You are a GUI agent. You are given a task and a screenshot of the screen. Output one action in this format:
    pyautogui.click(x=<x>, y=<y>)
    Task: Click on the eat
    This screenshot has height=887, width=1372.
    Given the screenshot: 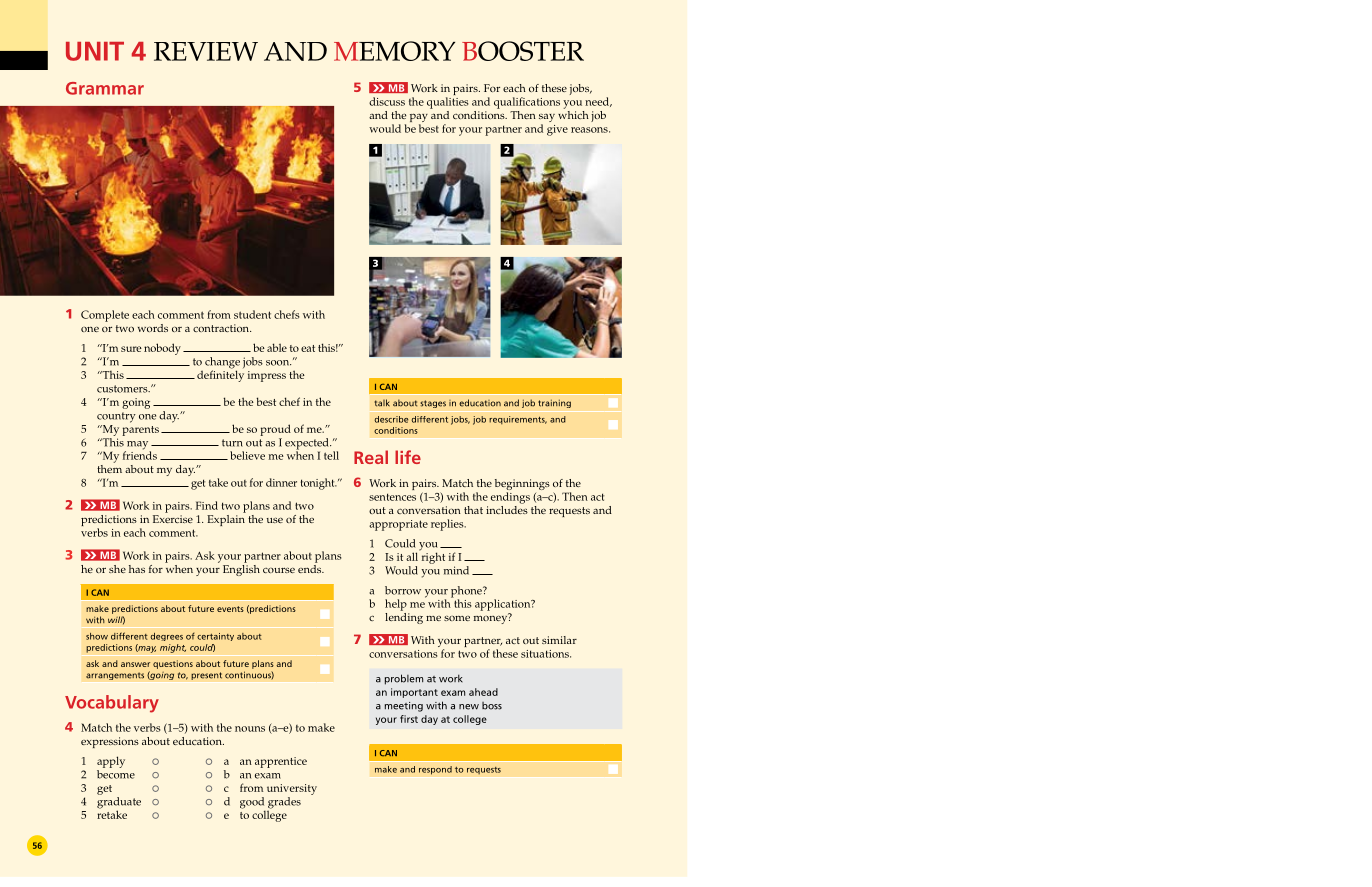 What is the action you would take?
    pyautogui.click(x=308, y=348)
